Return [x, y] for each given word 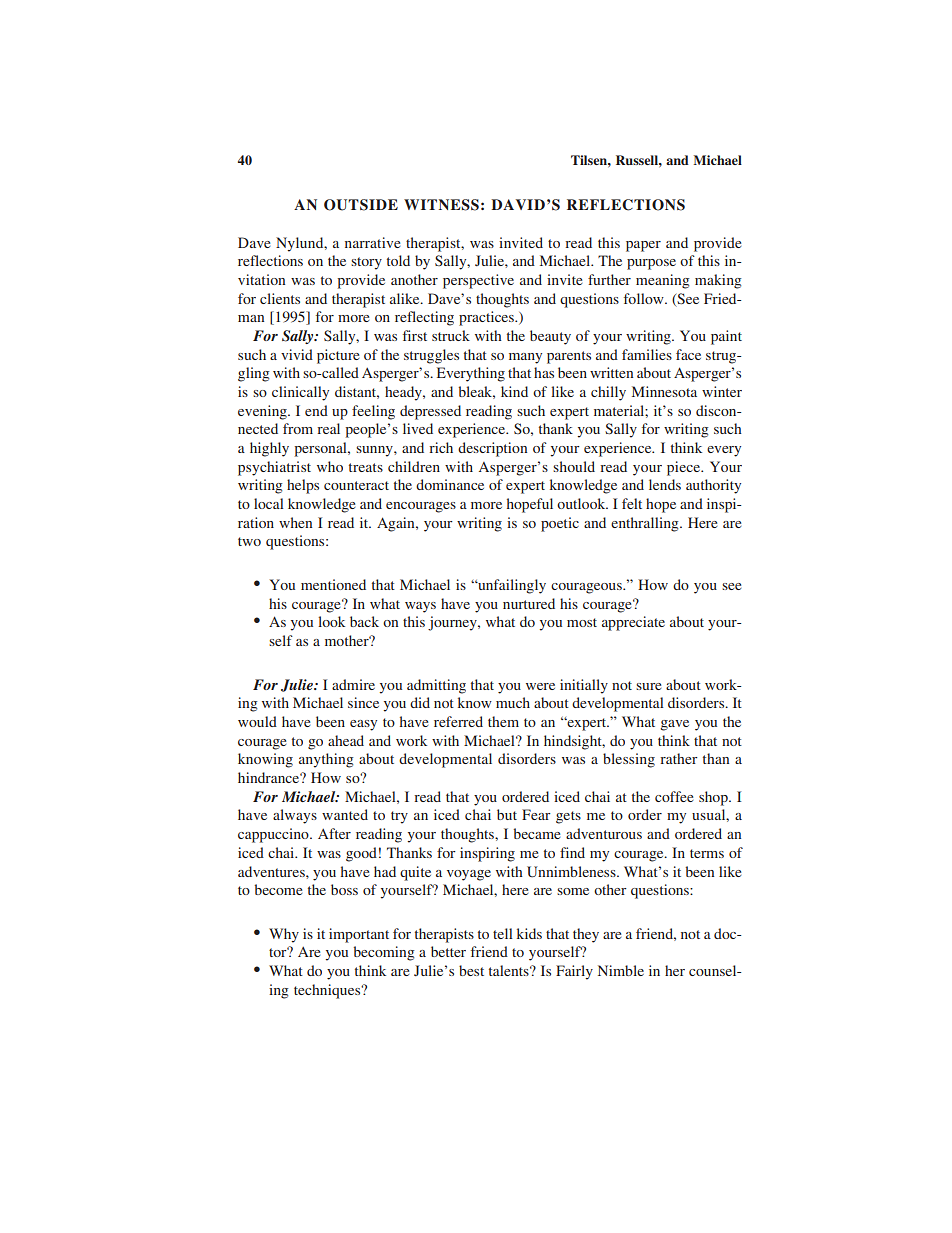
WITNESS [441, 205]
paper [643, 246]
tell [503, 933]
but [507, 814]
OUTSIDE [361, 205]
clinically [300, 393]
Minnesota [664, 391]
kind [514, 391]
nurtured [529, 603]
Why [284, 935]
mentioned [333, 584]
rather [679, 758]
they [586, 935]
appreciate [633, 623]
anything [326, 760]
